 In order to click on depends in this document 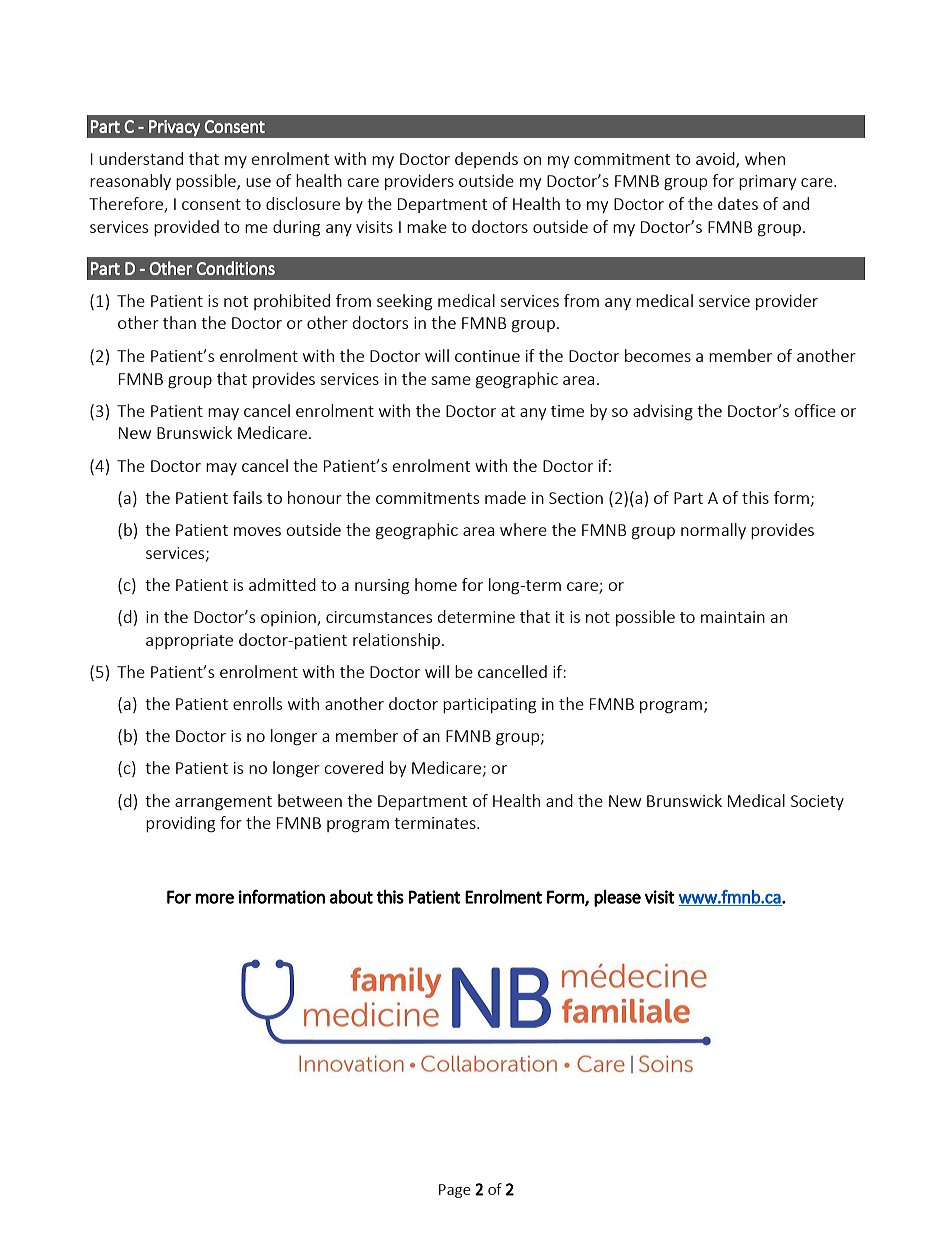, I will do `click(486, 160)`.
